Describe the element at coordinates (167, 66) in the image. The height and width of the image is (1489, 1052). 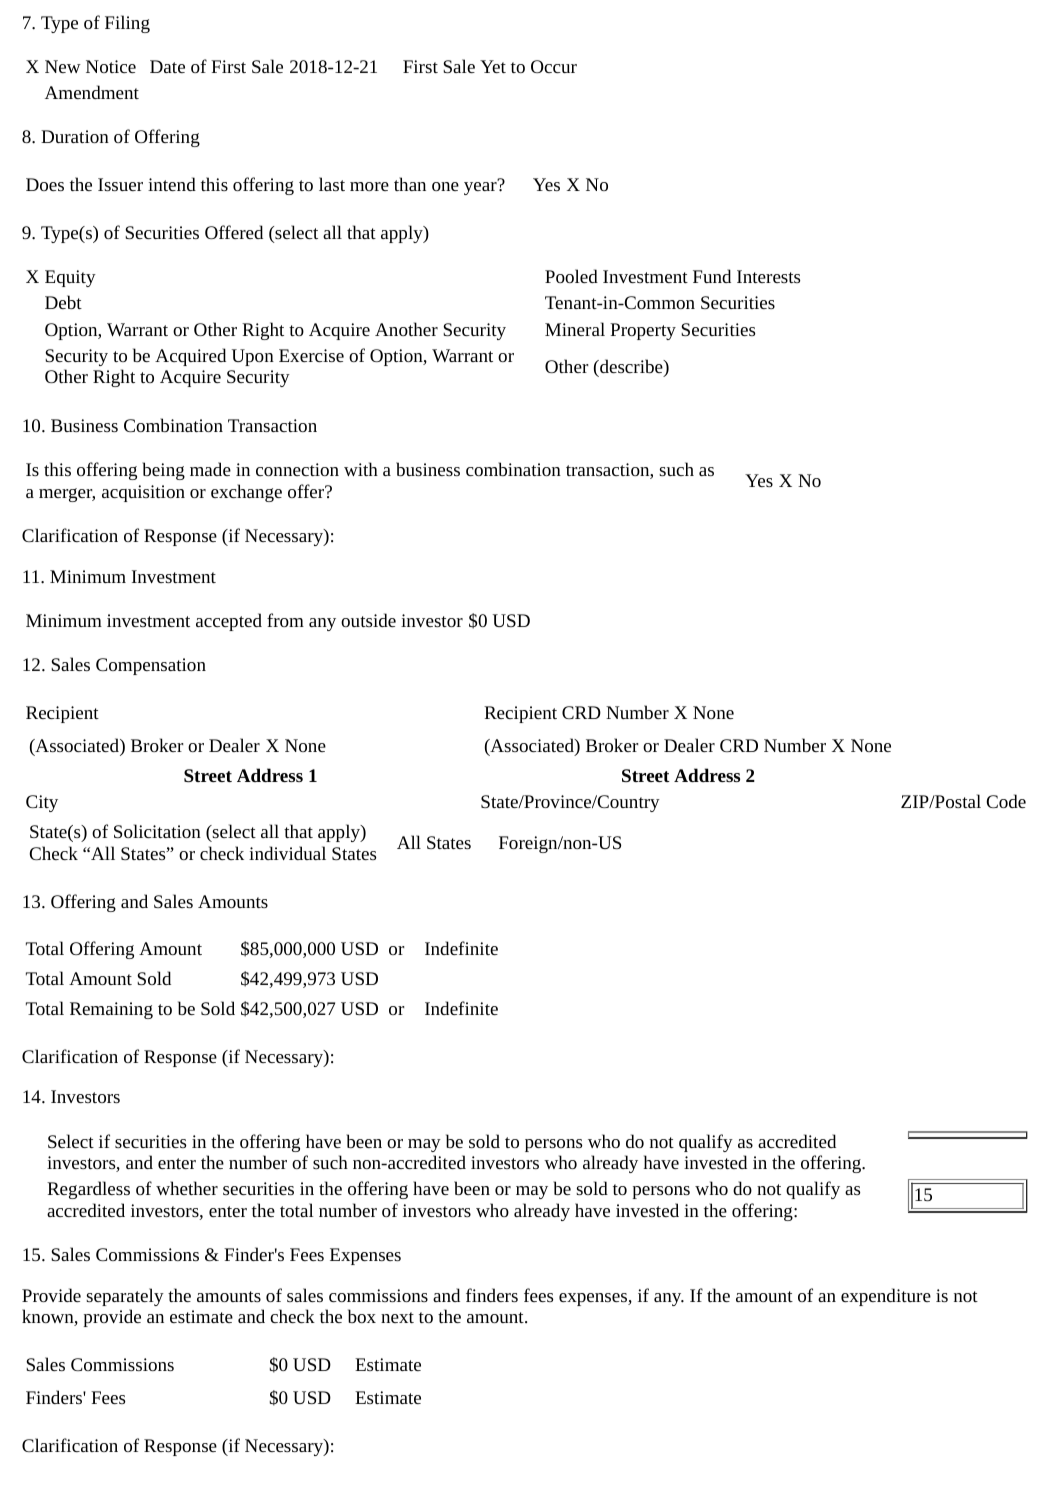
I see `Date` at that location.
